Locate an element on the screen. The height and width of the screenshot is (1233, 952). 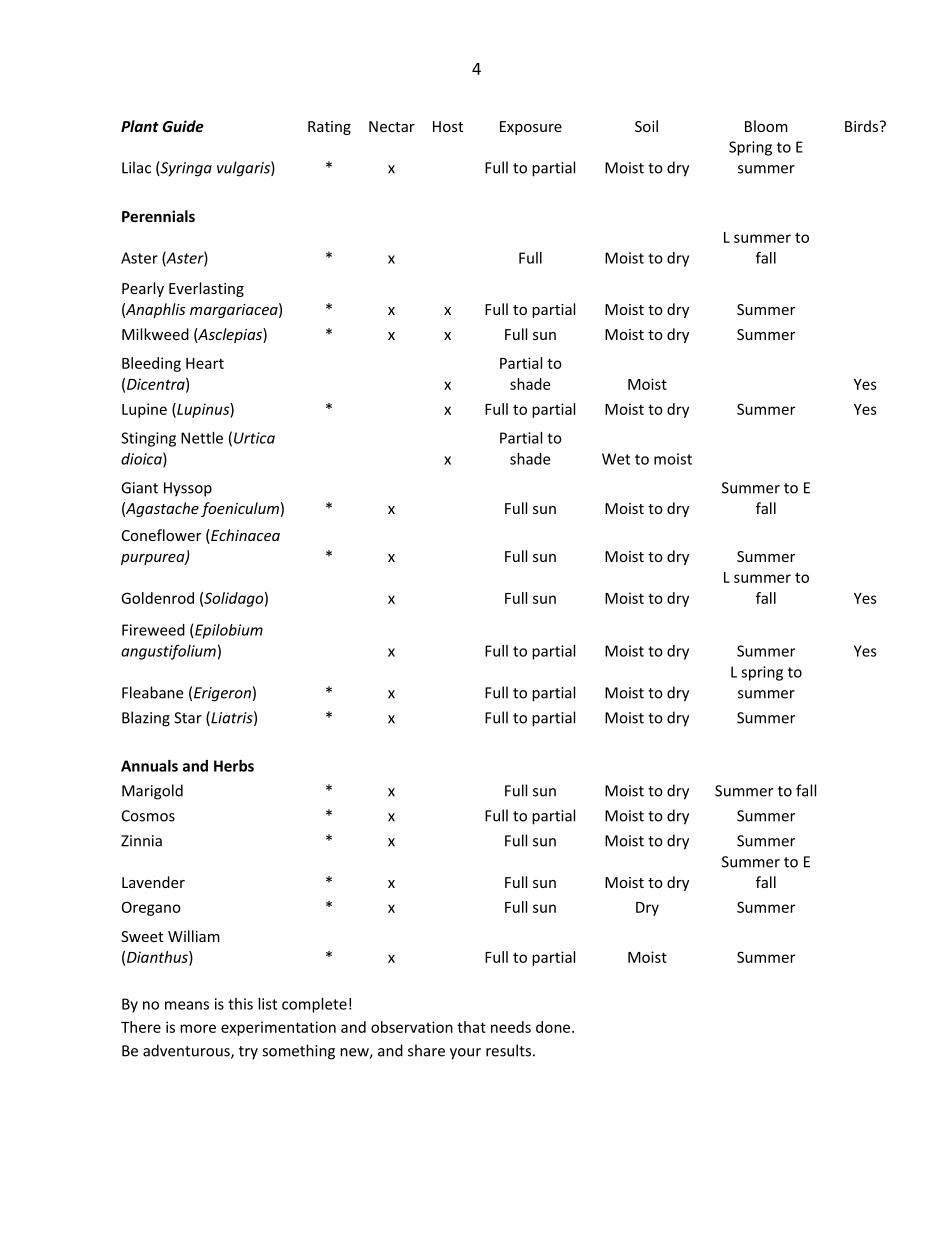
Goldenrod is located at coordinates (157, 598).
